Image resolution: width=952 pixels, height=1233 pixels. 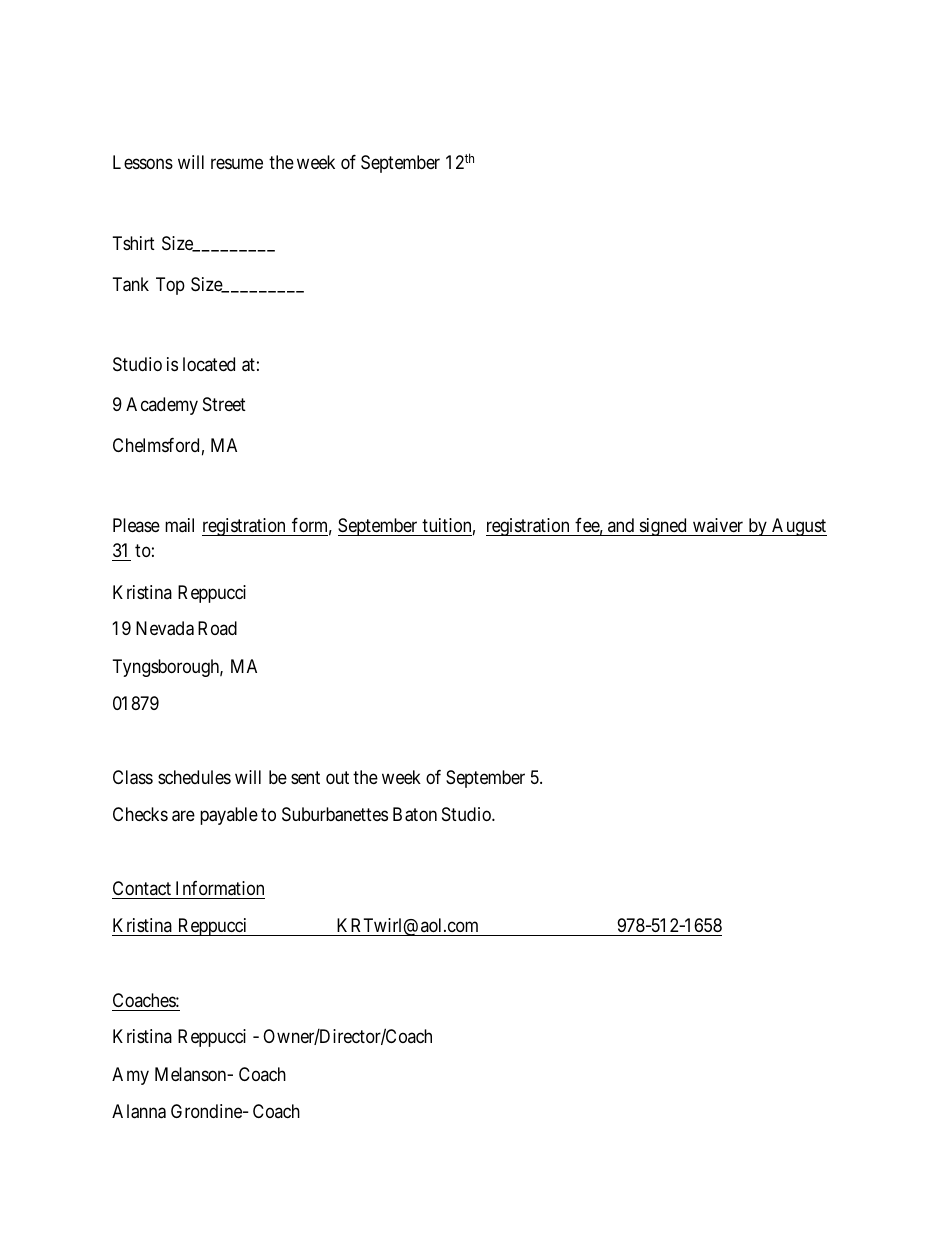 I want to click on August, so click(x=798, y=527).
